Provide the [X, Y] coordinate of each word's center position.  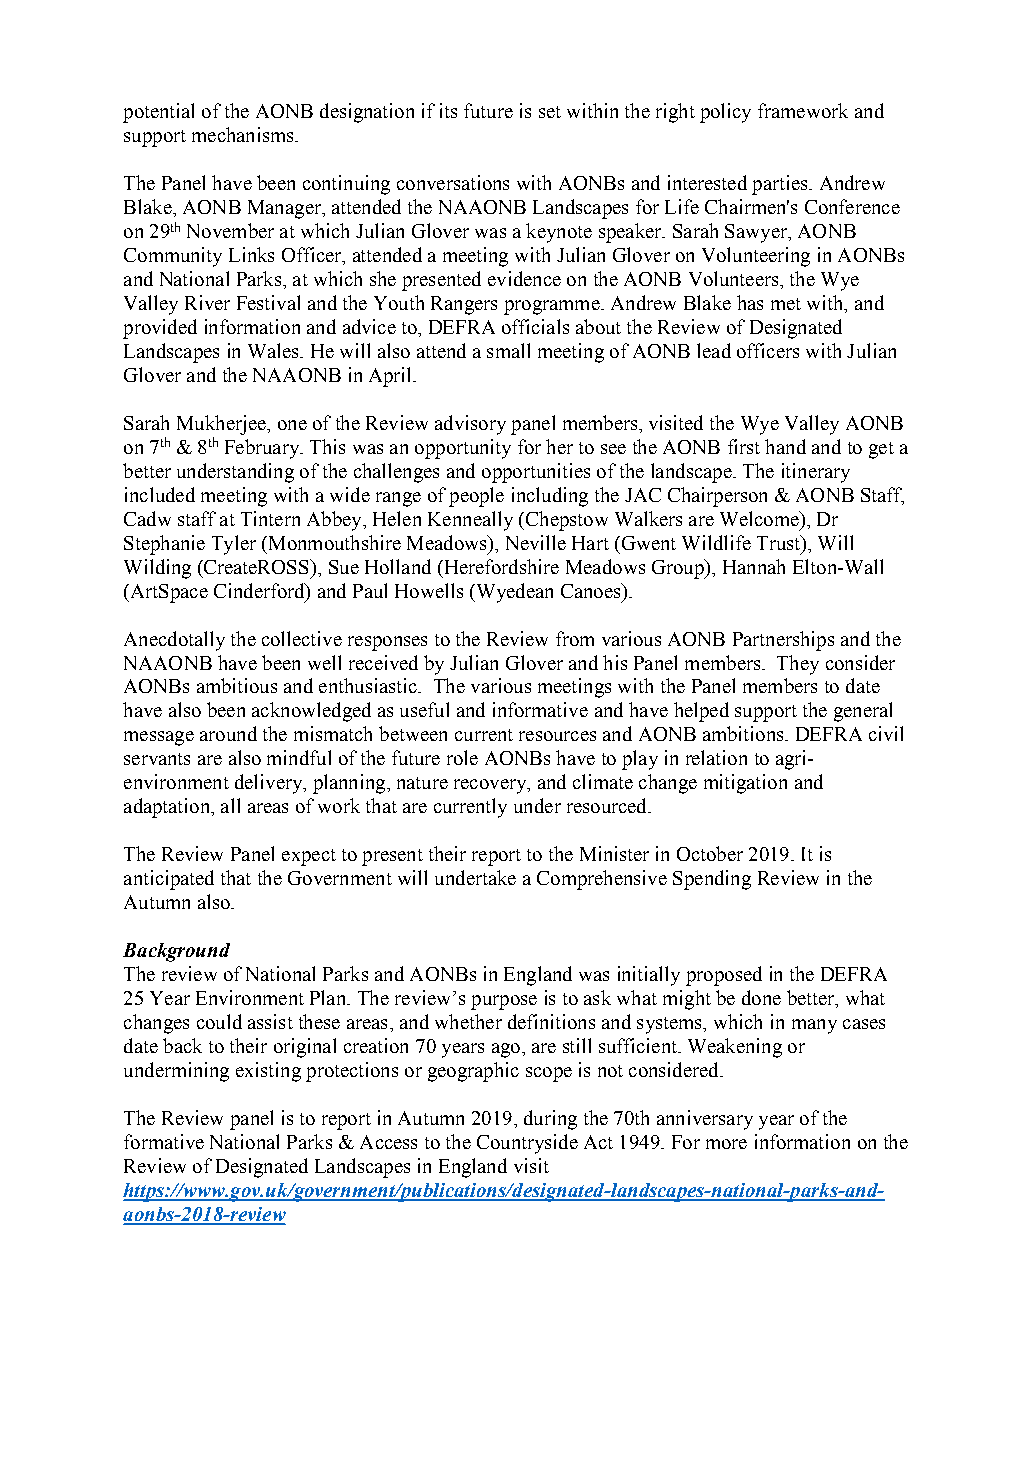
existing [268, 1072]
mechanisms [244, 134]
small [508, 350]
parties [781, 185]
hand [785, 446]
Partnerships [783, 641]
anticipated [169, 880]
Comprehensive [602, 880]
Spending [712, 880]
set [550, 112]
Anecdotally [174, 641]
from [575, 638]
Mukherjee [222, 425]
